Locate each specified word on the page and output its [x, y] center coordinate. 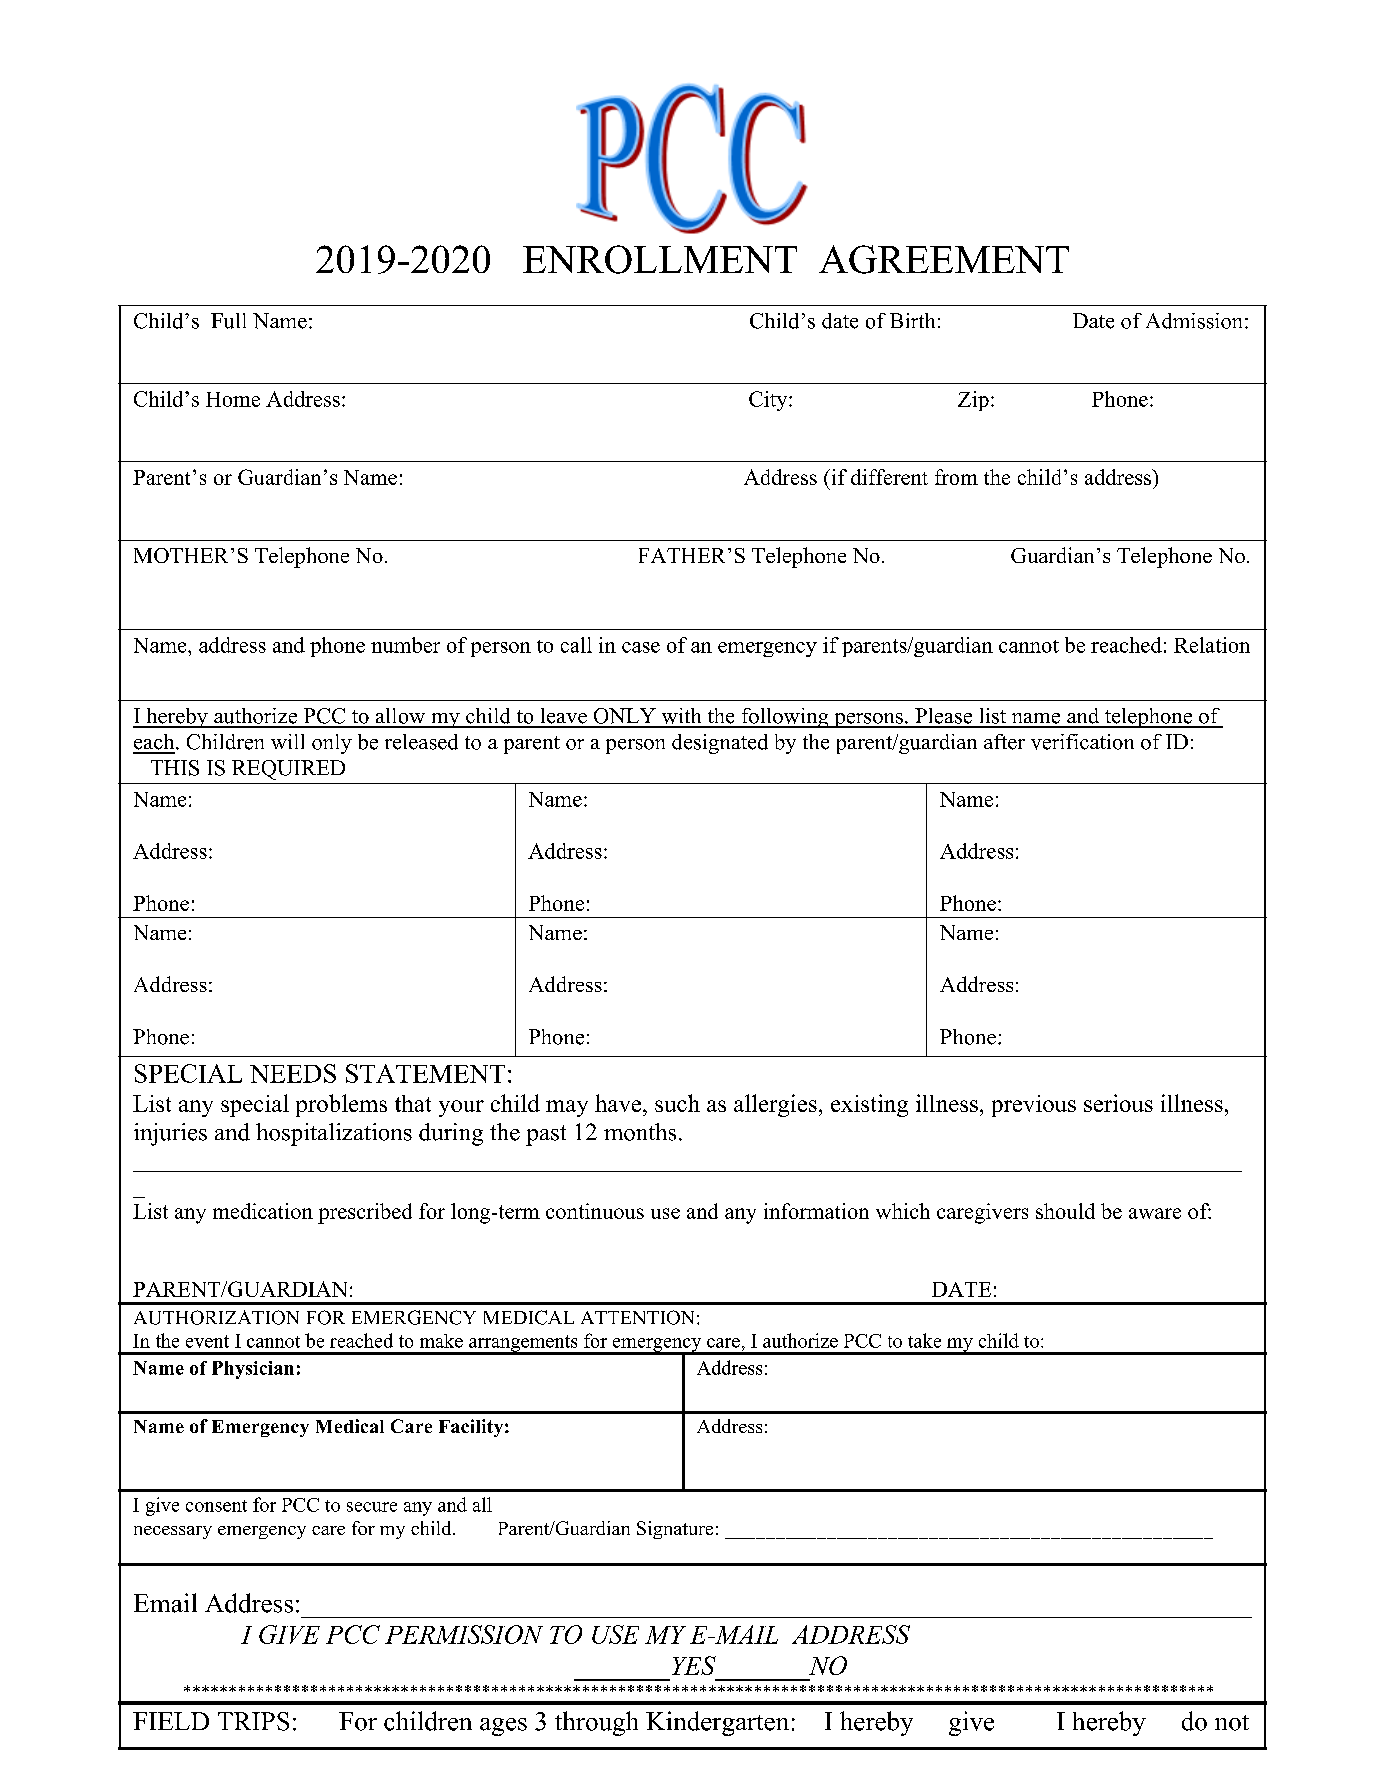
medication [263, 1211]
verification [1082, 742]
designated [720, 744]
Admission [1194, 321]
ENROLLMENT [660, 259]
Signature [675, 1530]
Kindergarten [717, 1723]
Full [228, 321]
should [1065, 1211]
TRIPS [253, 1721]
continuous [595, 1211]
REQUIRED [288, 770]
